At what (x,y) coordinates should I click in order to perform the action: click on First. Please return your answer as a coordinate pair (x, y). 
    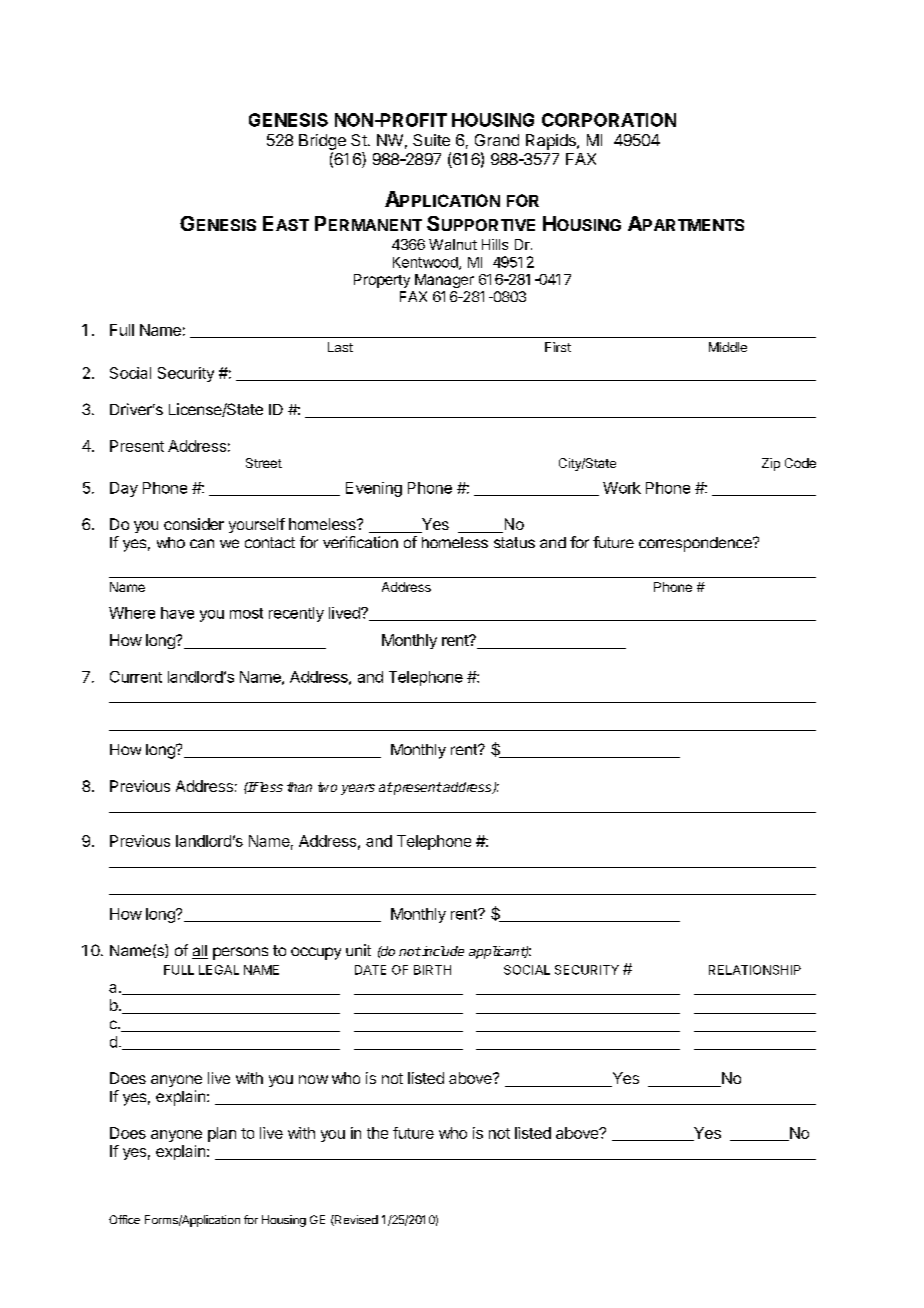
    Looking at the image, I should click on (558, 347).
